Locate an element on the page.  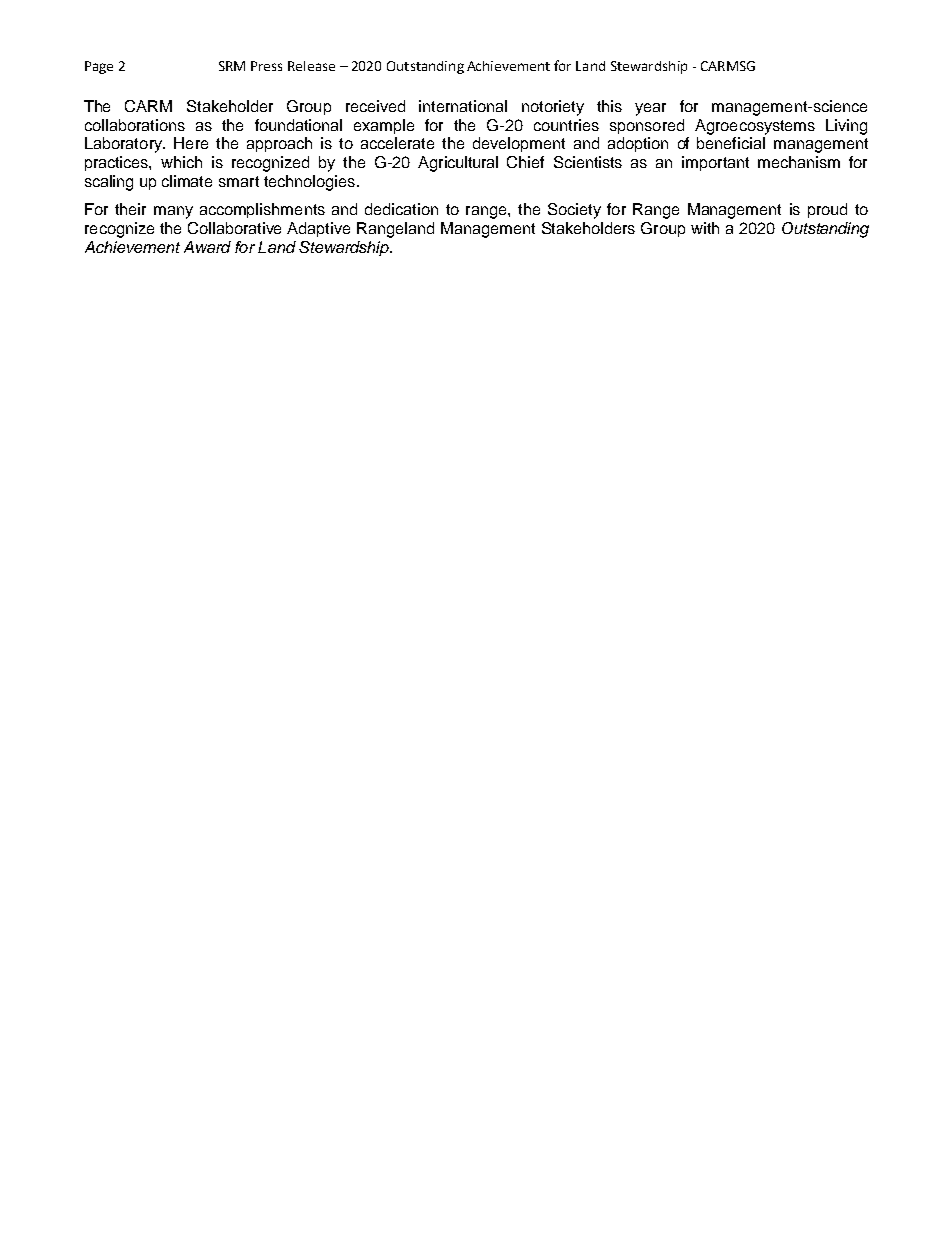
this is located at coordinates (609, 106).
